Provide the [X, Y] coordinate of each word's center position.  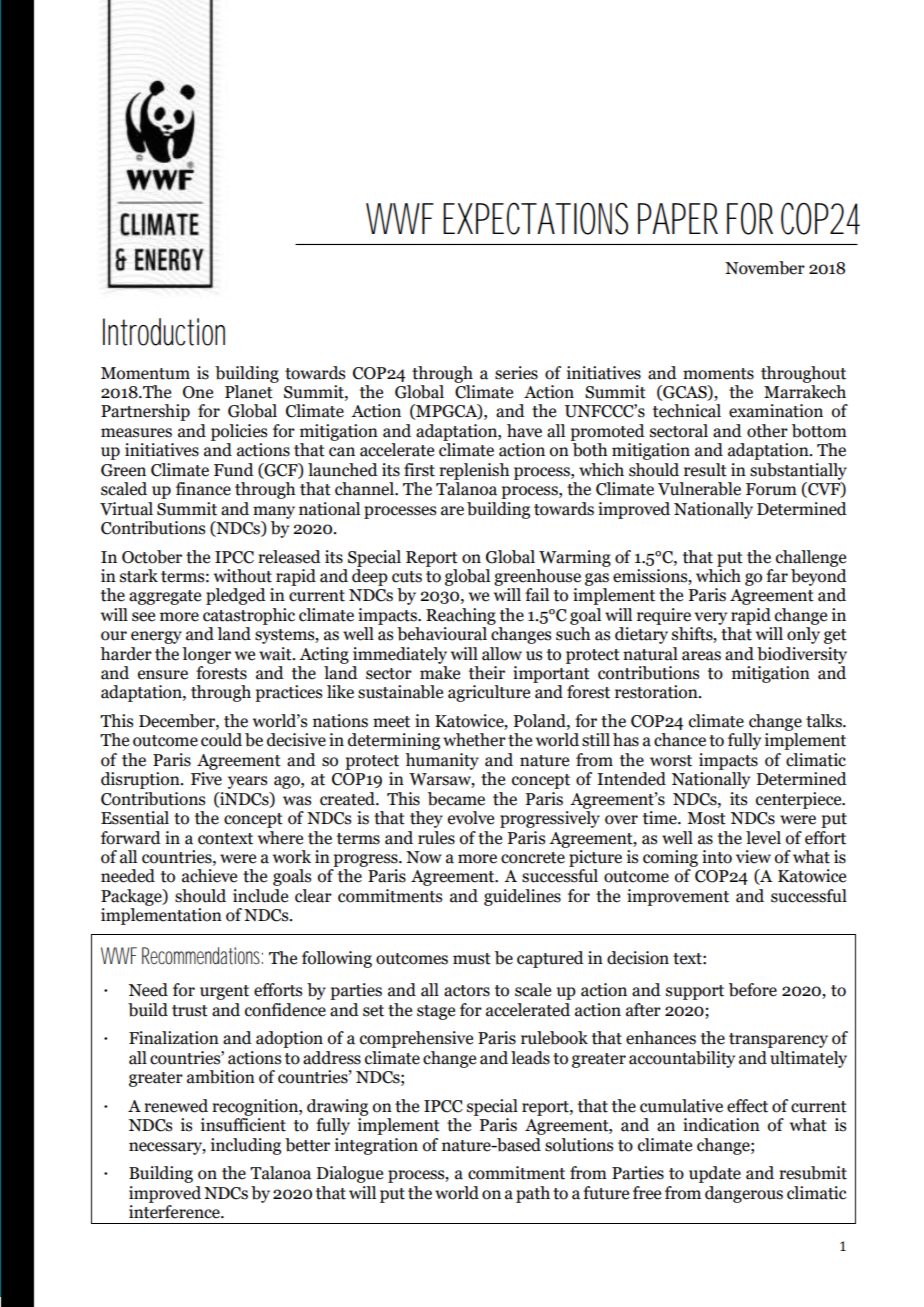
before [753, 990]
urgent [224, 992]
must [472, 959]
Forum [771, 489]
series [516, 373]
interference [175, 1212]
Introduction [164, 332]
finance [203, 489]
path [533, 1194]
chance [680, 740]
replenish [474, 471]
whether [474, 740]
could [221, 740]
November [765, 268]
